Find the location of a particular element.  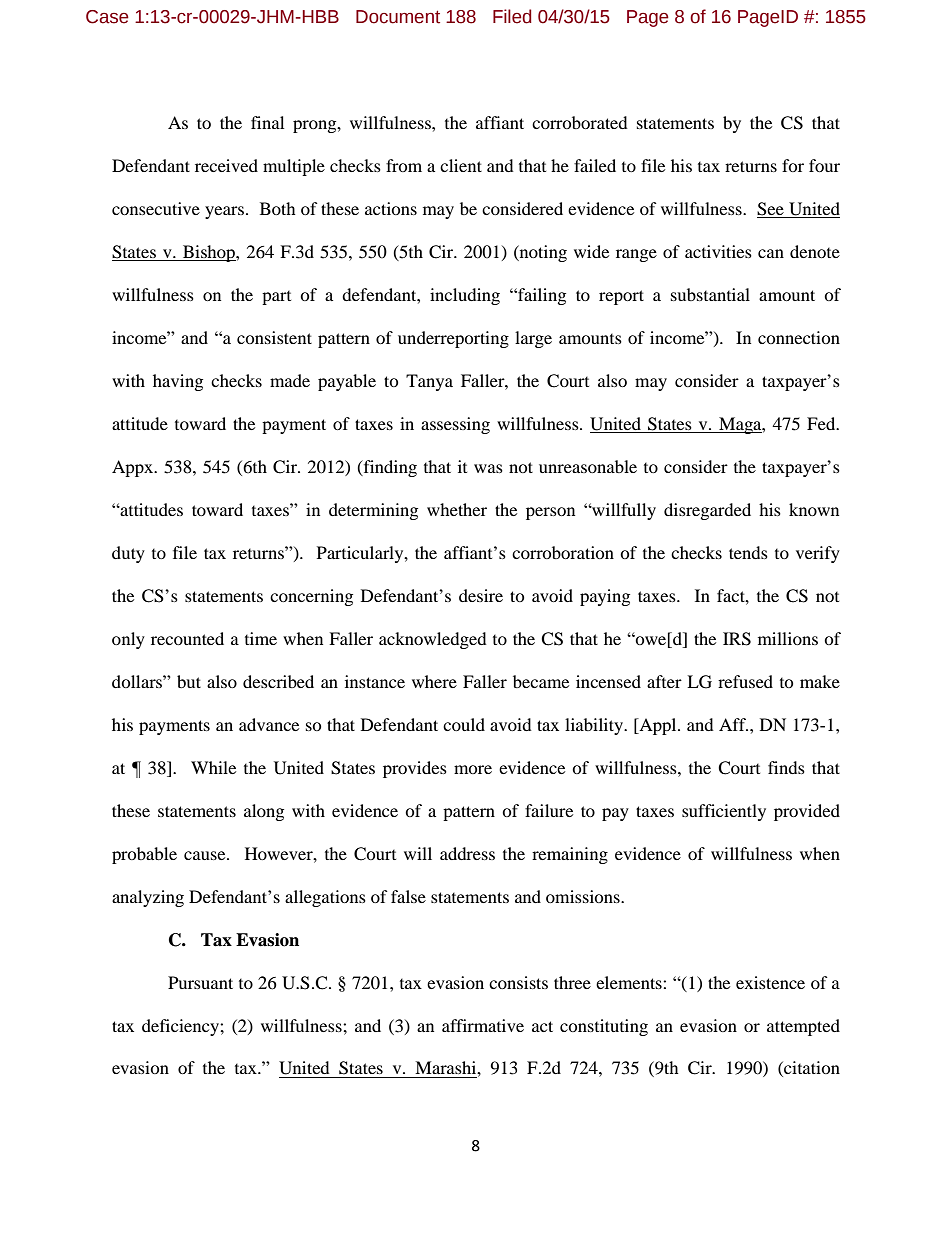

having is located at coordinates (178, 382).
